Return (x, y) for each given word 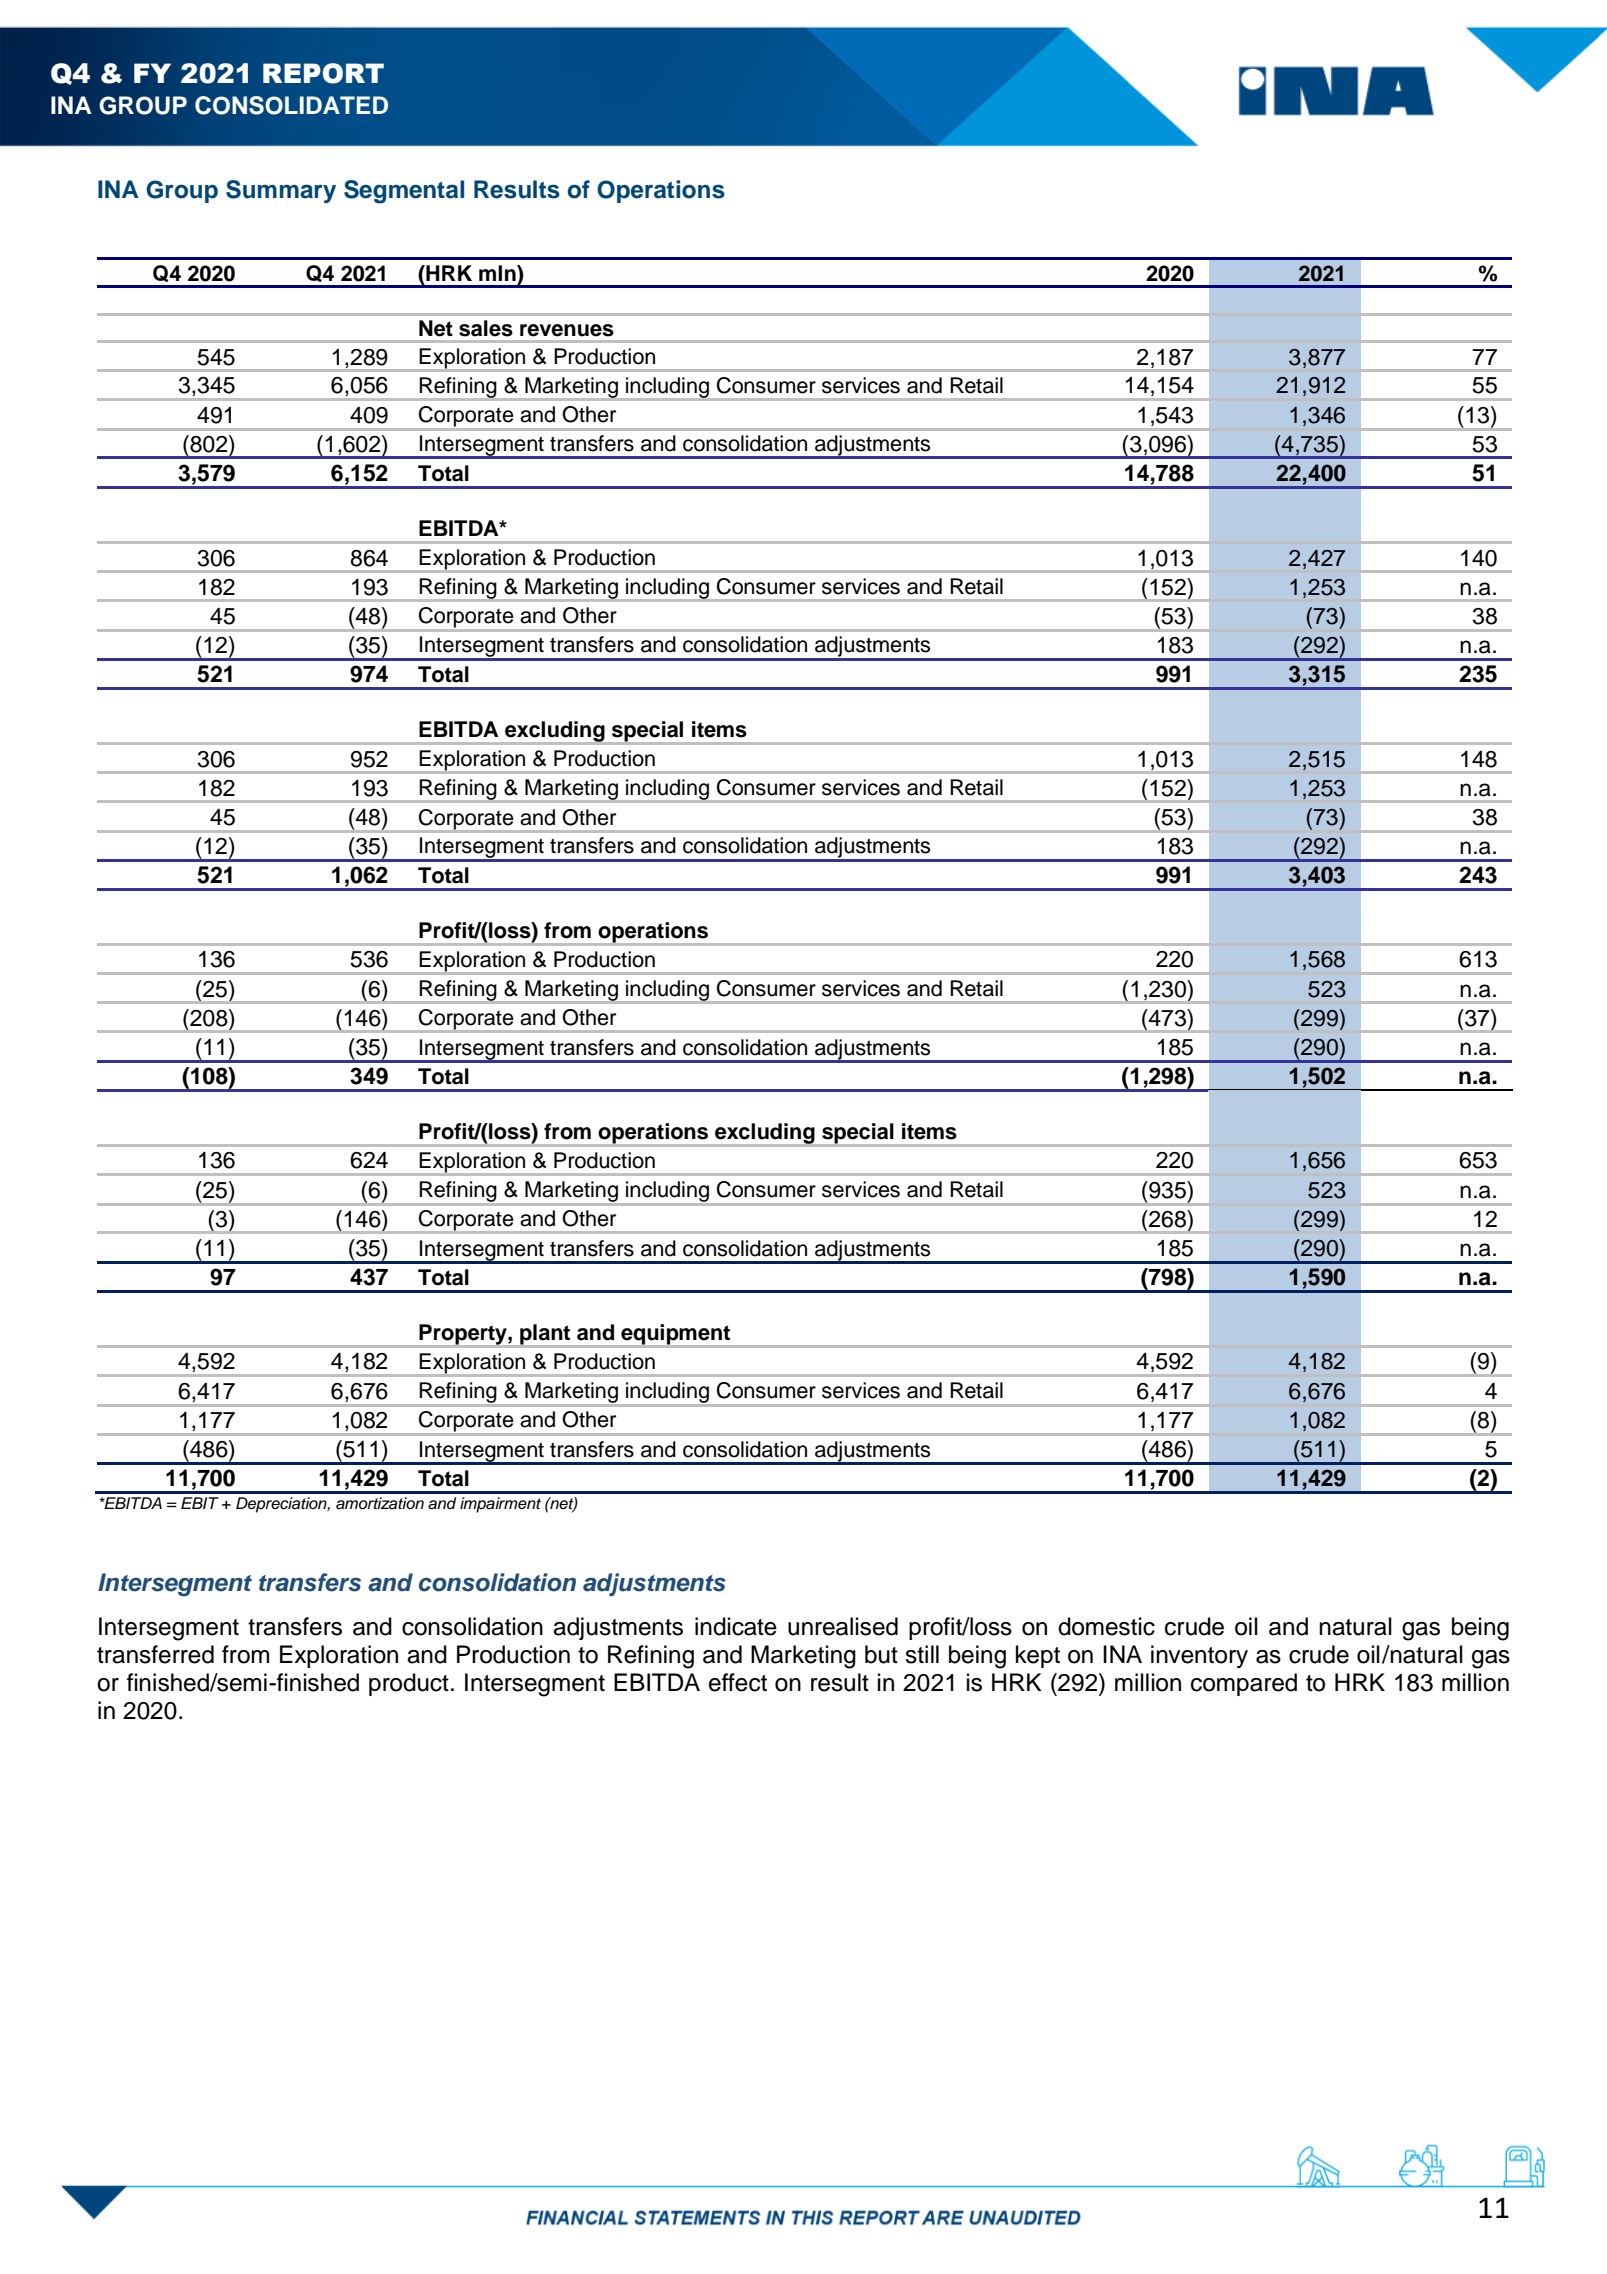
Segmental (404, 192)
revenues (567, 330)
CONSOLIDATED (291, 105)
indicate (736, 1626)
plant (545, 1335)
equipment (676, 1335)
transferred (155, 1654)
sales (486, 328)
